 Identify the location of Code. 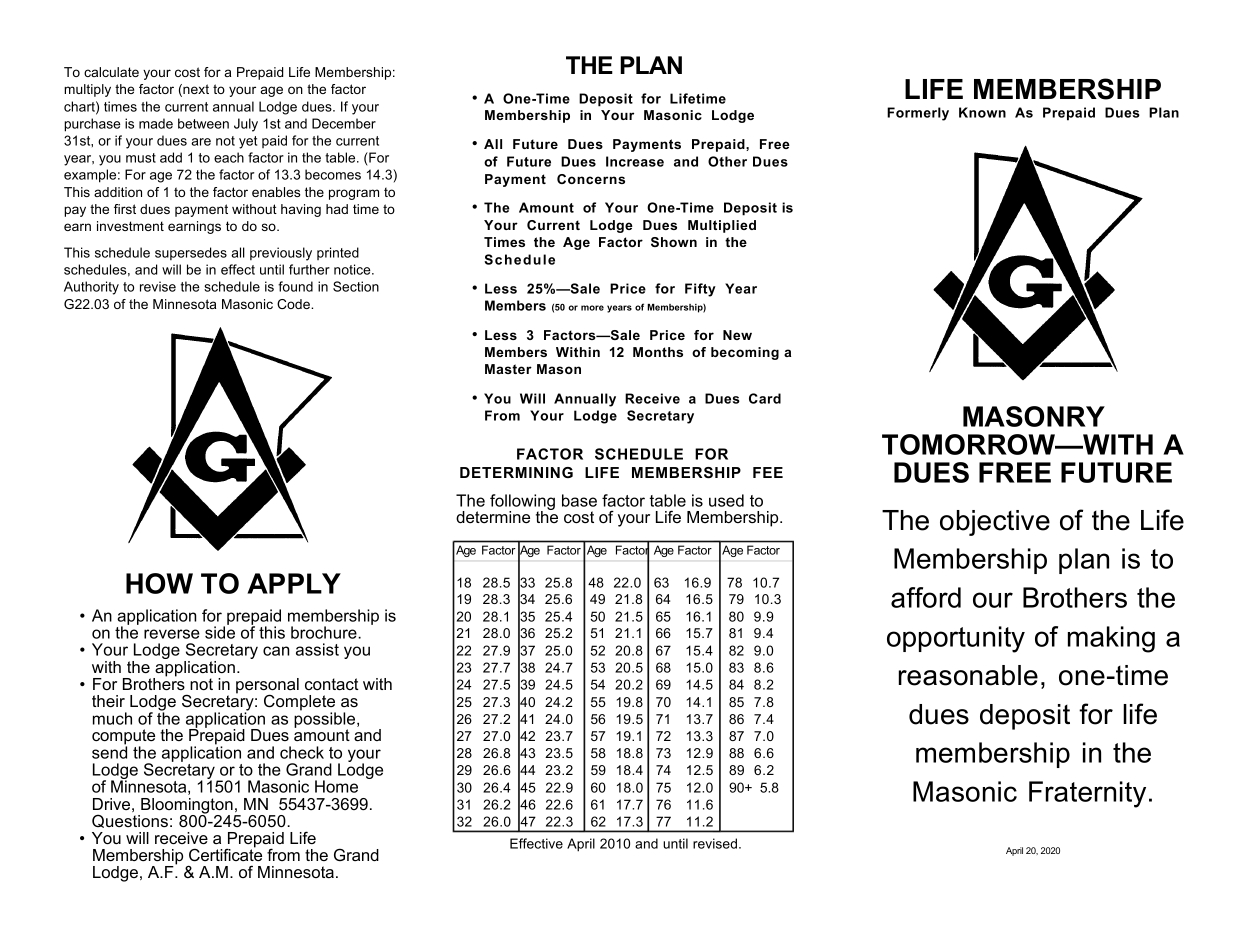
(294, 304).
